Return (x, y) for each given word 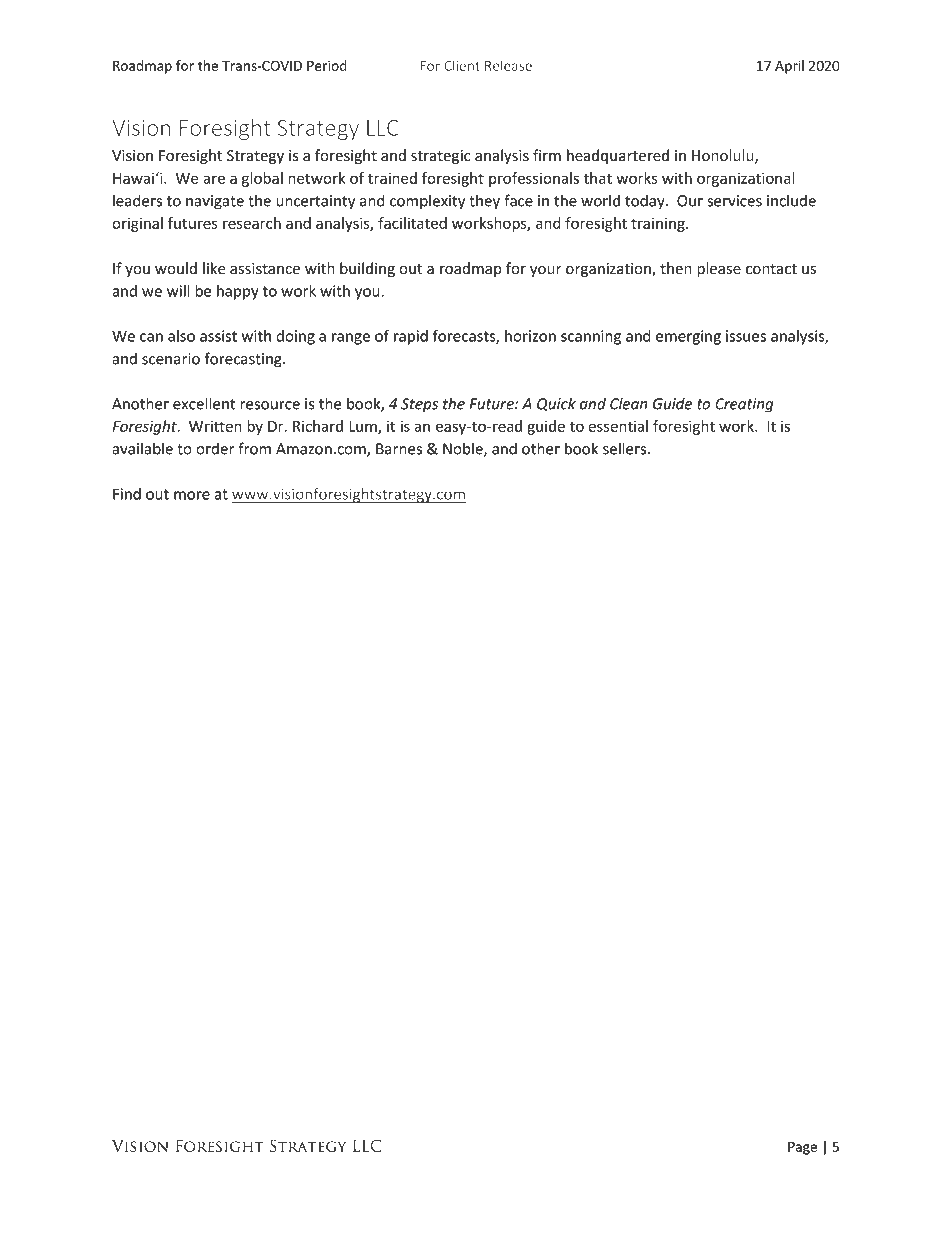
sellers (626, 448)
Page (802, 1148)
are (214, 179)
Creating (744, 405)
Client (462, 65)
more (192, 495)
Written (215, 426)
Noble (464, 449)
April (789, 67)
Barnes (399, 449)
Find (127, 494)
